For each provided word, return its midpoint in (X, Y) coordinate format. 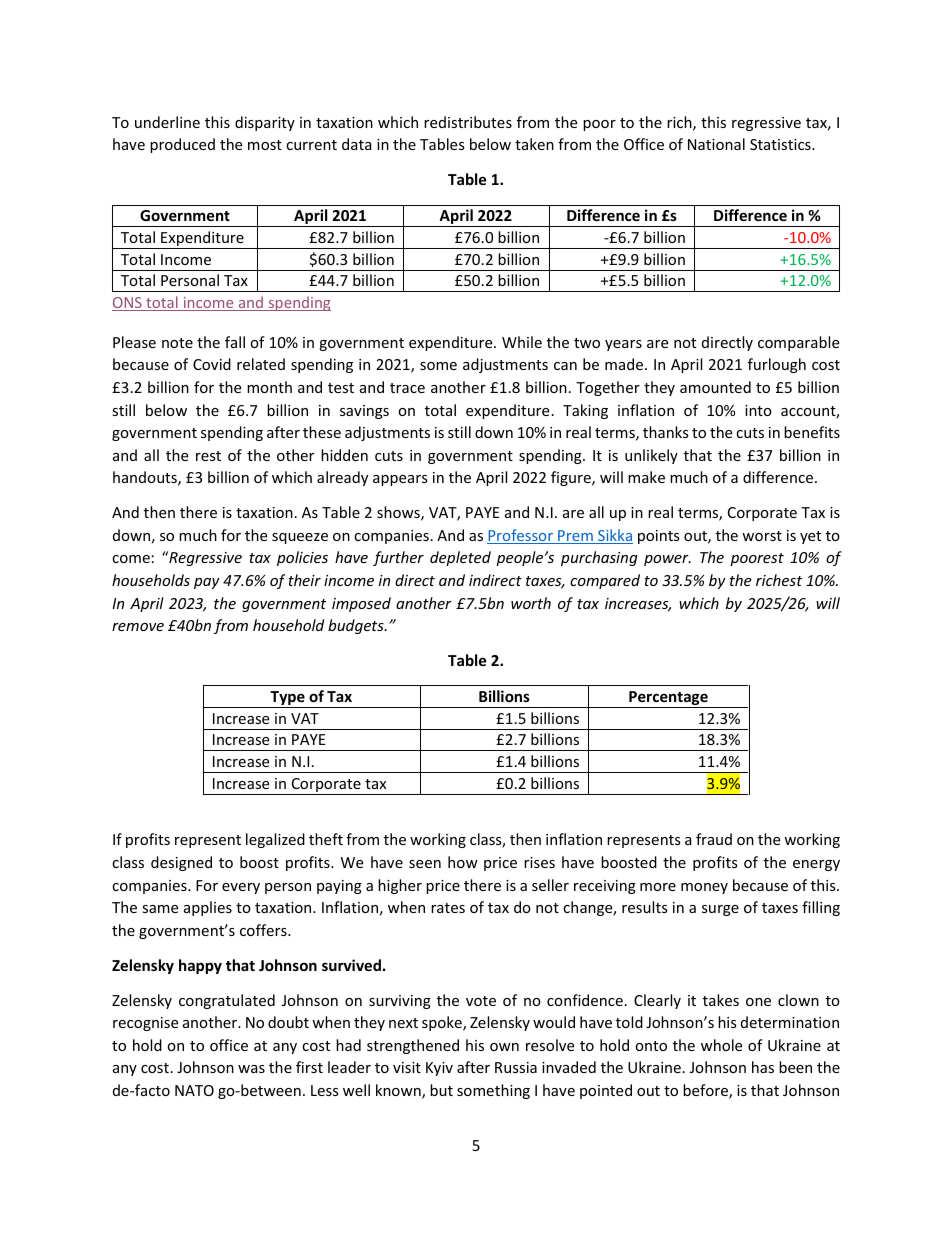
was (251, 1069)
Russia (516, 1067)
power (667, 560)
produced (182, 145)
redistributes (468, 122)
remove (138, 627)
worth (531, 603)
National (716, 144)
